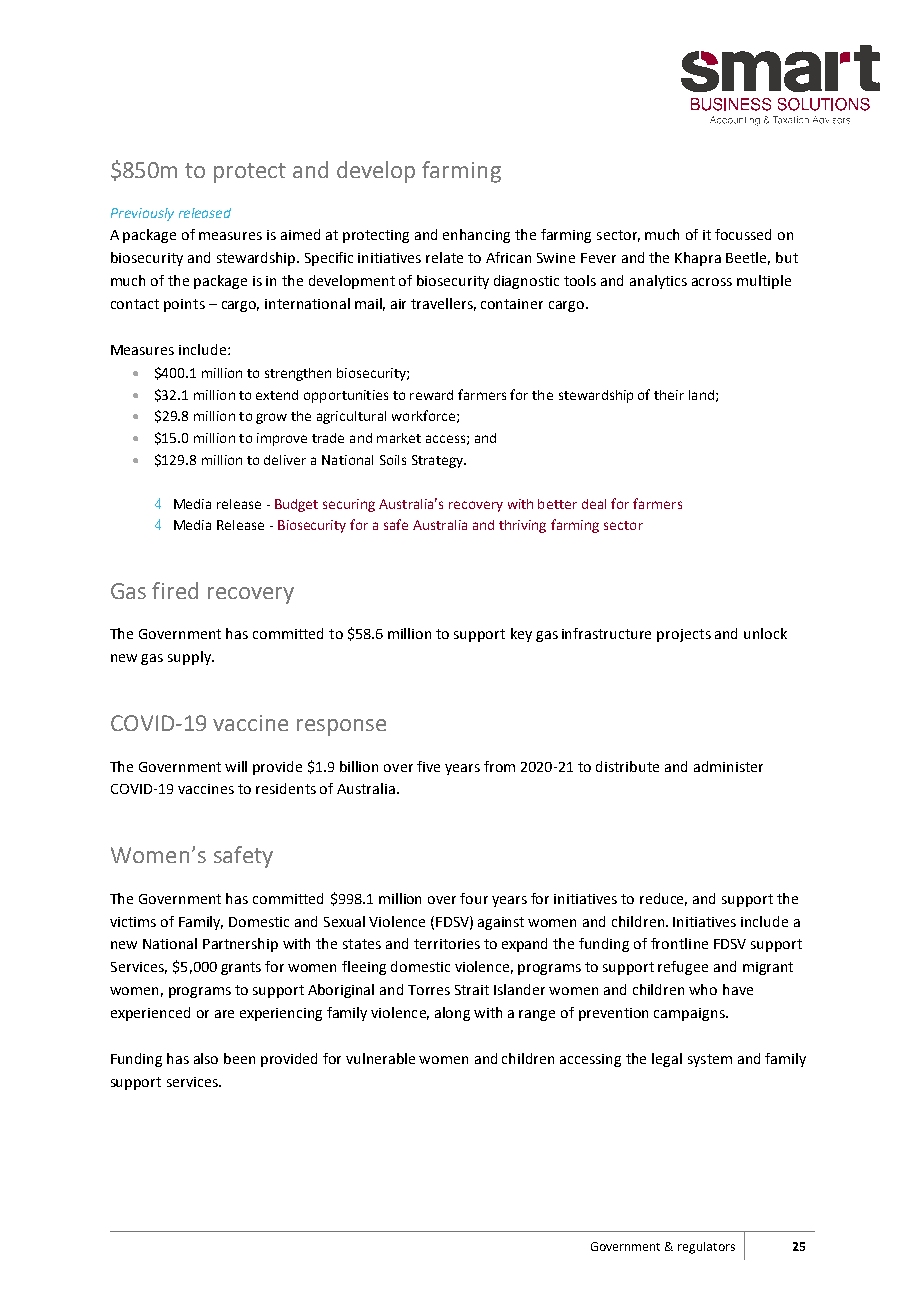 This image has height=1308, width=924. What do you see at coordinates (236, 766) in the image?
I see `will` at bounding box center [236, 766].
